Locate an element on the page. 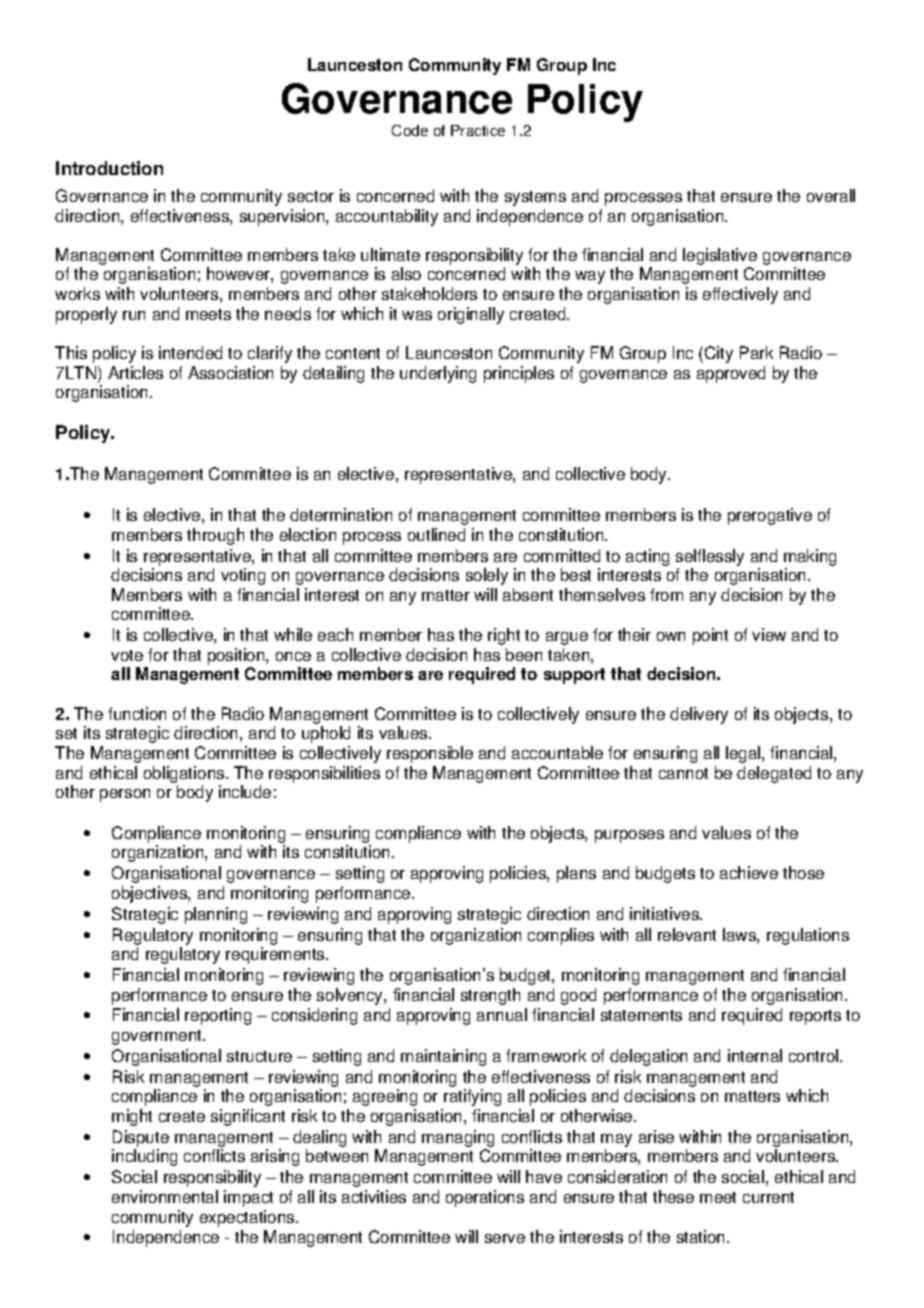 The width and height of the image is (924, 1308). outlined is located at coordinates (436, 534).
